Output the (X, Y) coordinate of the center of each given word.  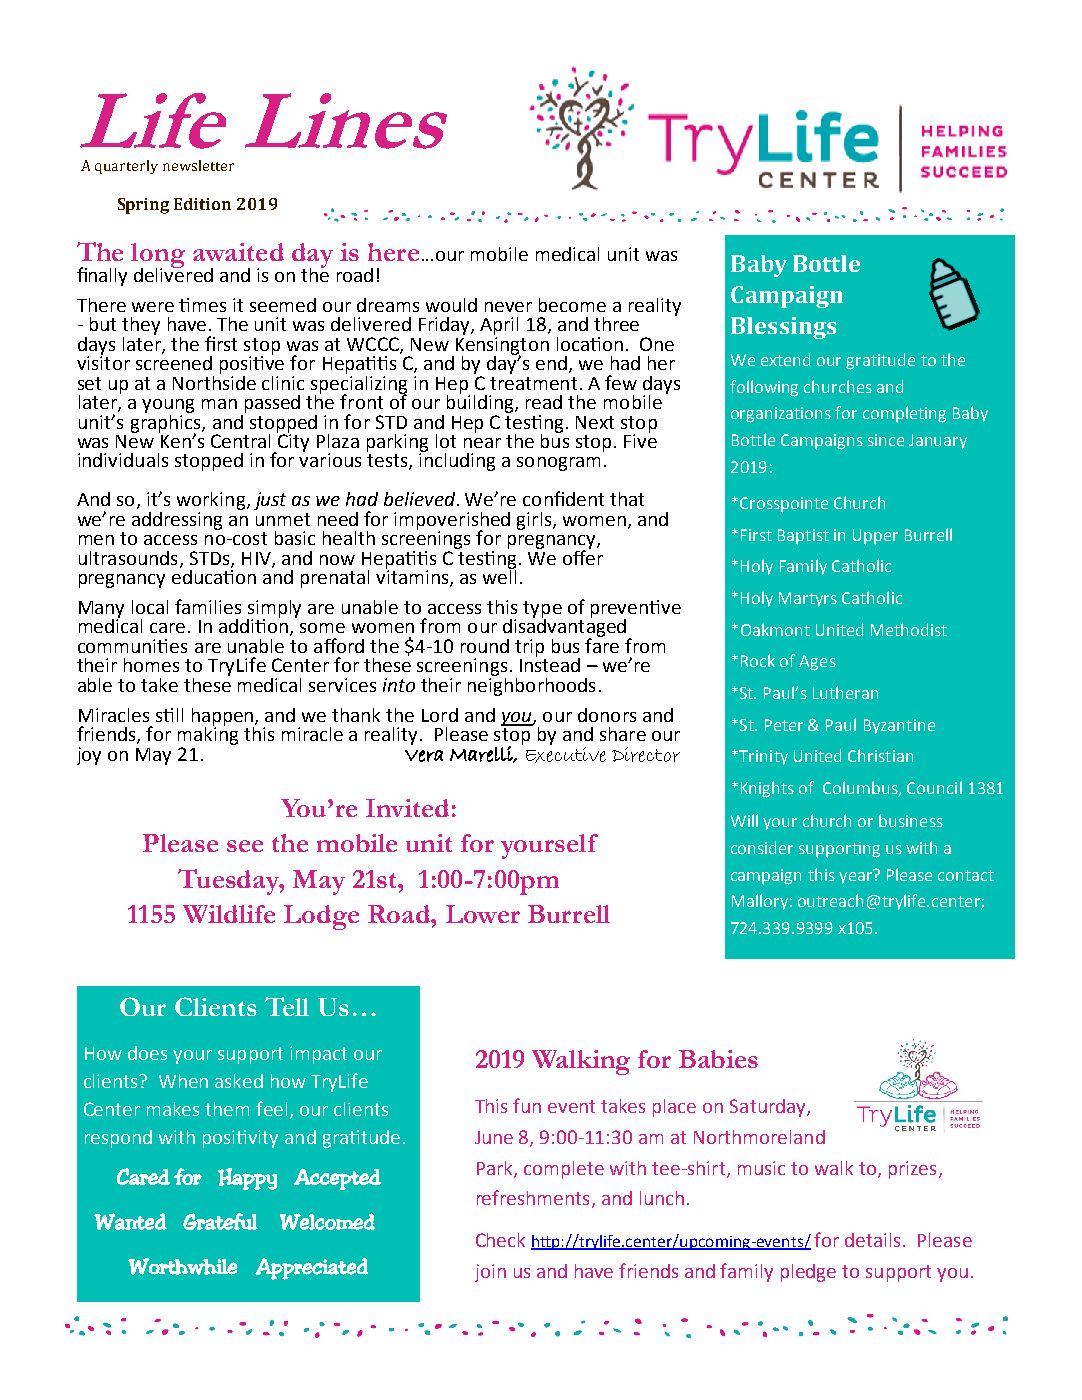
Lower (483, 914)
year (857, 876)
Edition (202, 204)
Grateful (220, 1221)
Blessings (783, 328)
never (508, 307)
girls (534, 521)
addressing (177, 521)
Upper (875, 537)
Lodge (321, 917)
